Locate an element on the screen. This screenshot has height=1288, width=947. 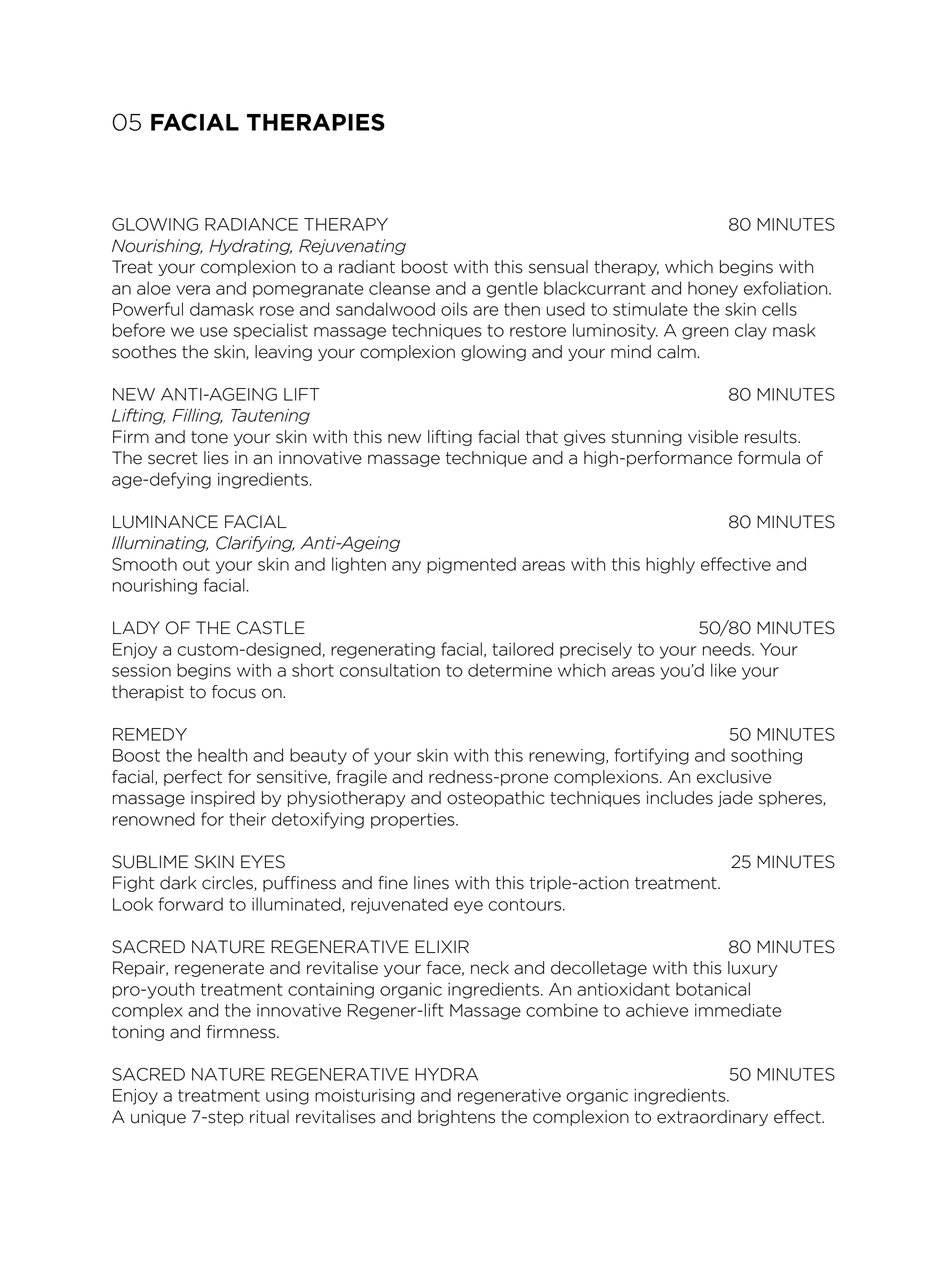
exfoliation is located at coordinates (787, 288).
